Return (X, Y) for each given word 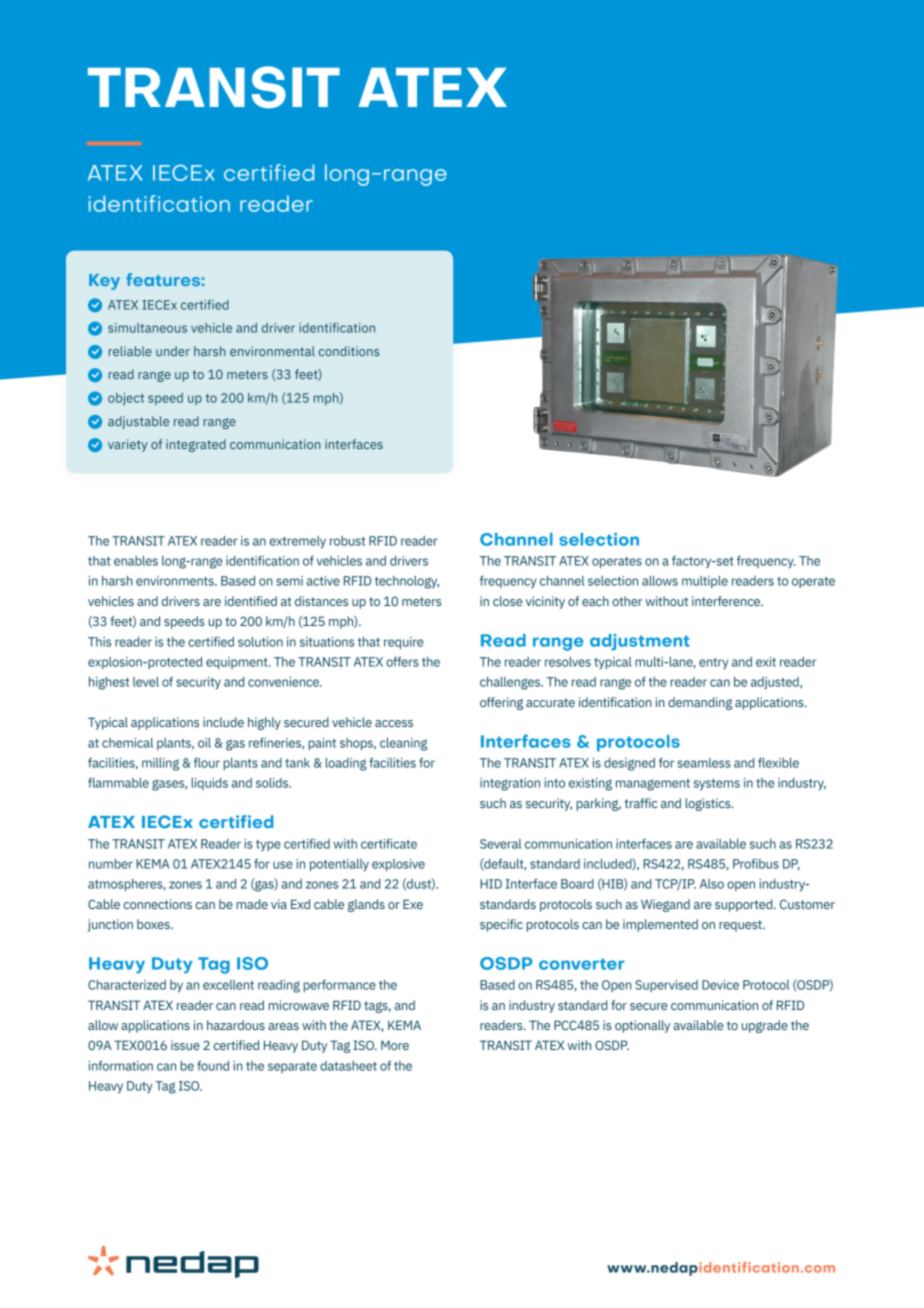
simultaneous (147, 328)
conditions (349, 351)
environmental (272, 351)
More (395, 1045)
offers (402, 662)
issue (185, 1045)
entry (714, 663)
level (146, 682)
